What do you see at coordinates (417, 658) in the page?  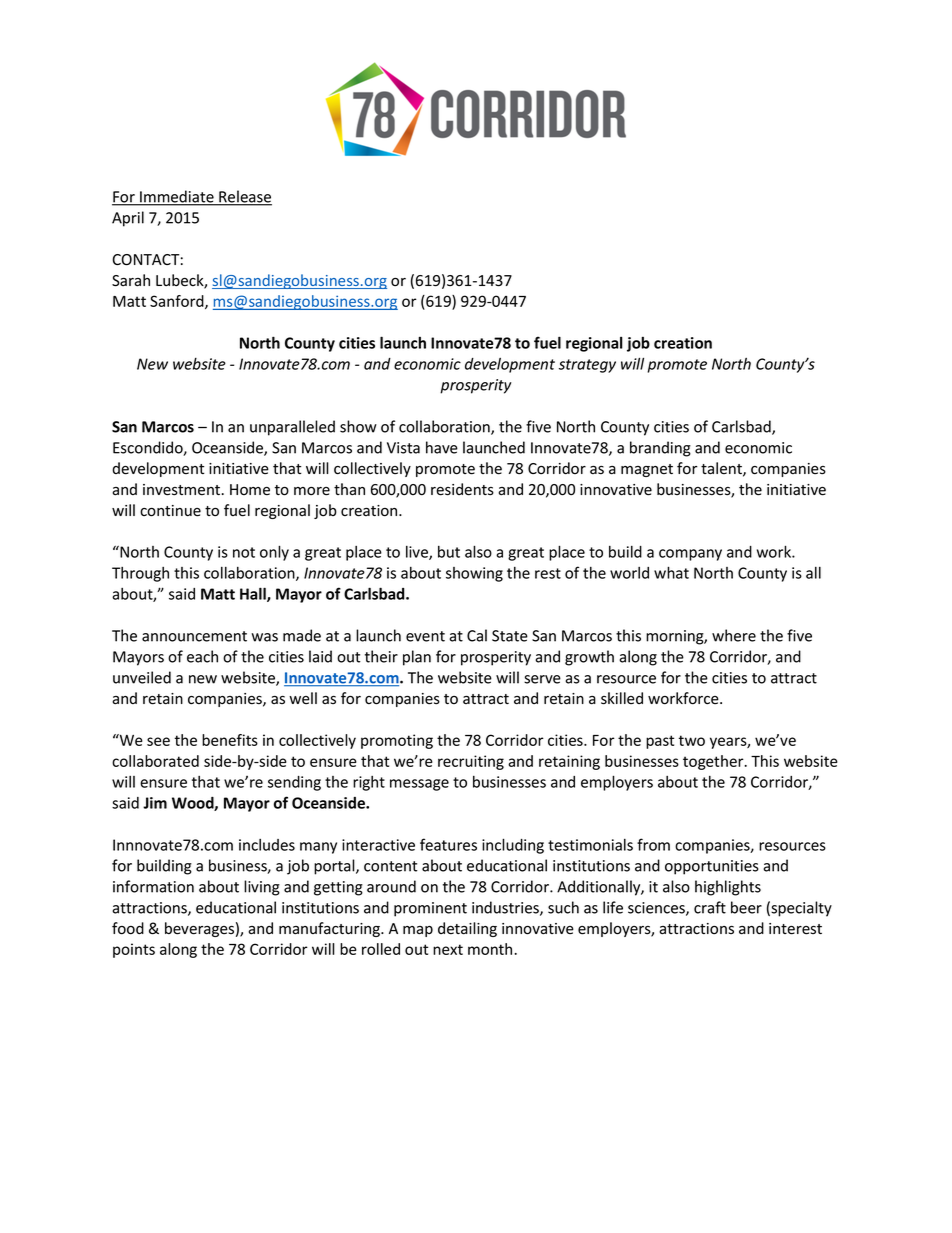 I see `plan` at bounding box center [417, 658].
